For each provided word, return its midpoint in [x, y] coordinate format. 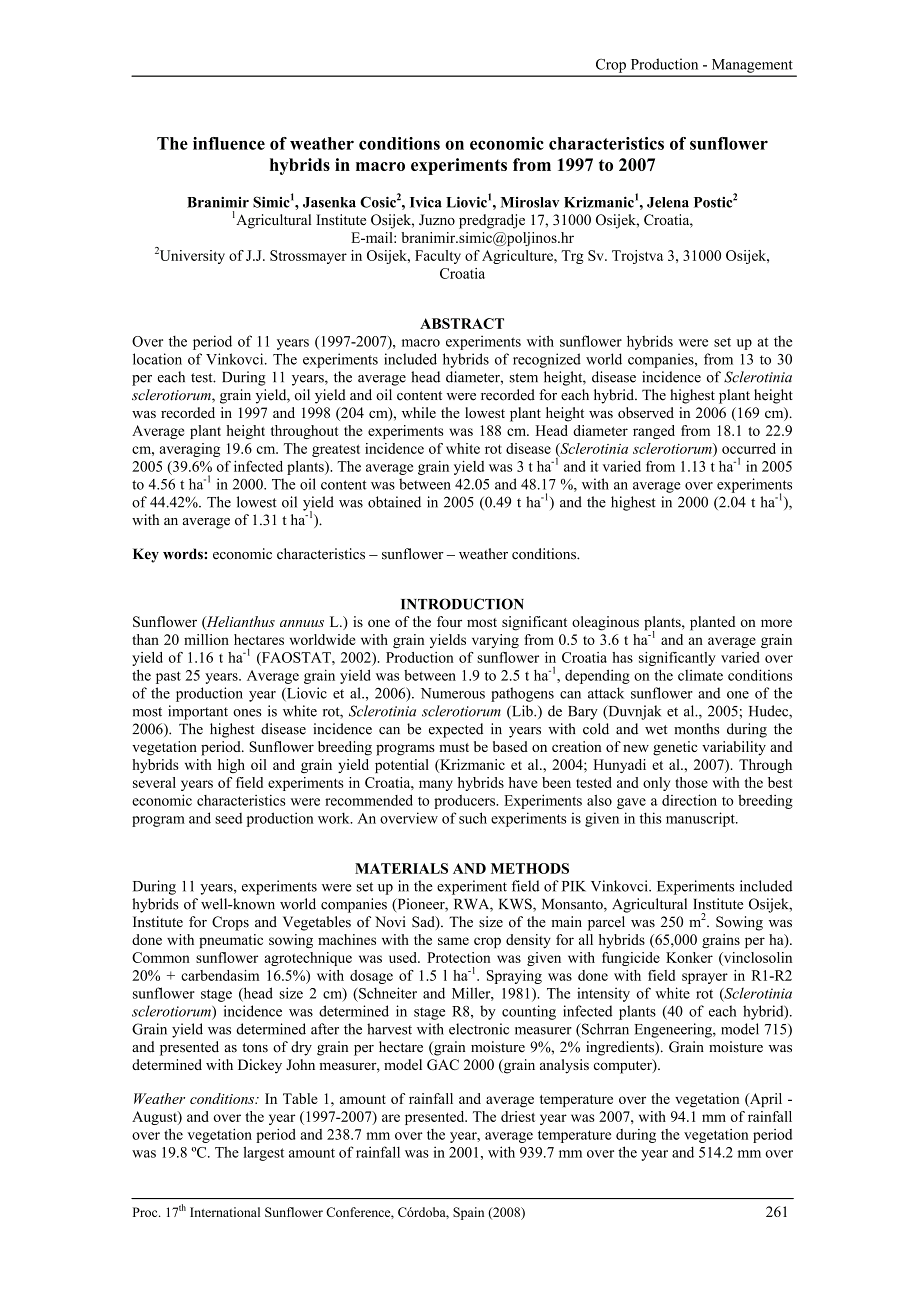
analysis [564, 1066]
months [697, 729]
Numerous [453, 693]
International [225, 1212]
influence [229, 143]
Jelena [668, 202]
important [198, 712]
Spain [468, 1213]
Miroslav [530, 202]
